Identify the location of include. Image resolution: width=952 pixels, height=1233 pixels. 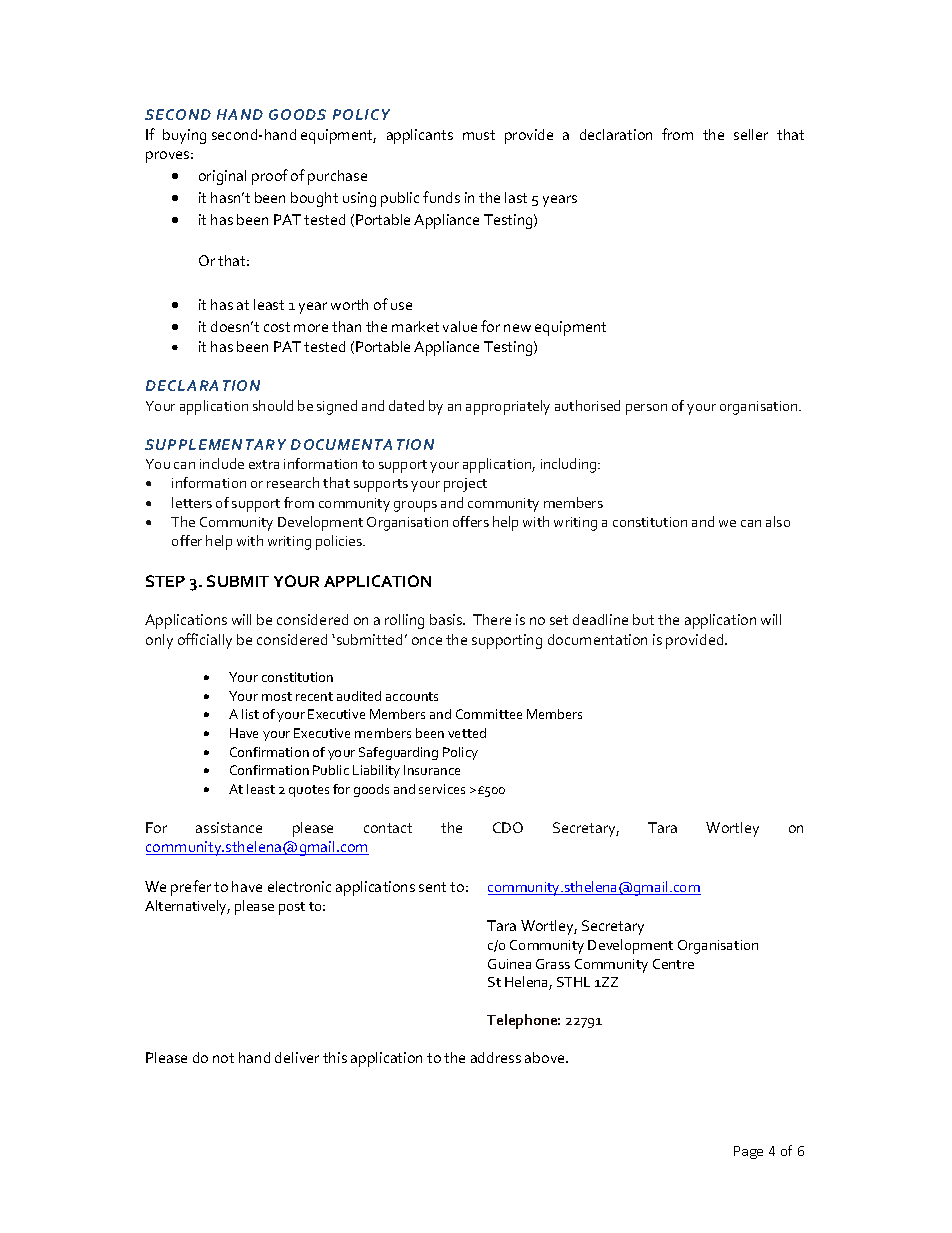
(222, 463).
